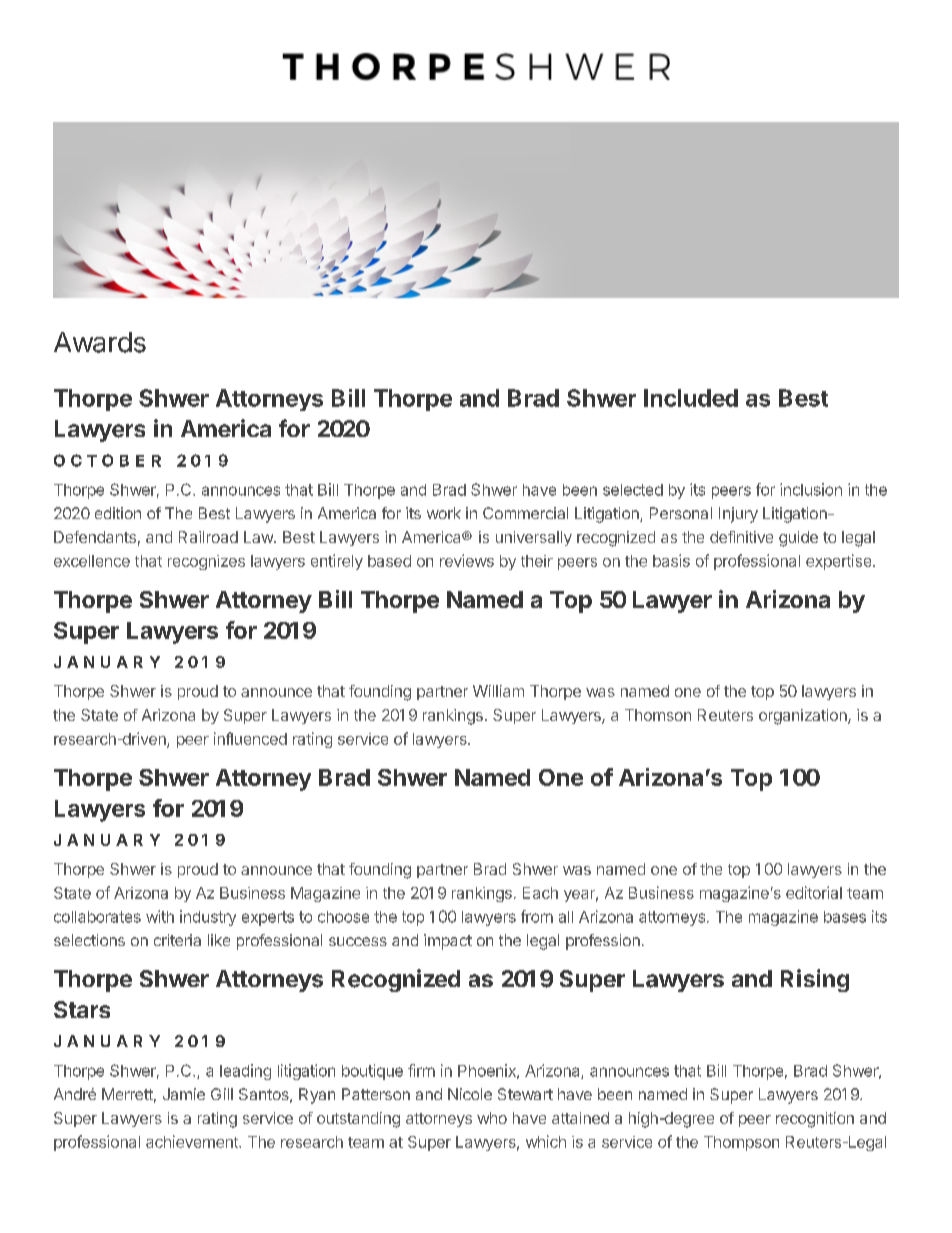 The height and width of the page is (1233, 952). Describe the element at coordinates (691, 398) in the page. I see `Included` at that location.
